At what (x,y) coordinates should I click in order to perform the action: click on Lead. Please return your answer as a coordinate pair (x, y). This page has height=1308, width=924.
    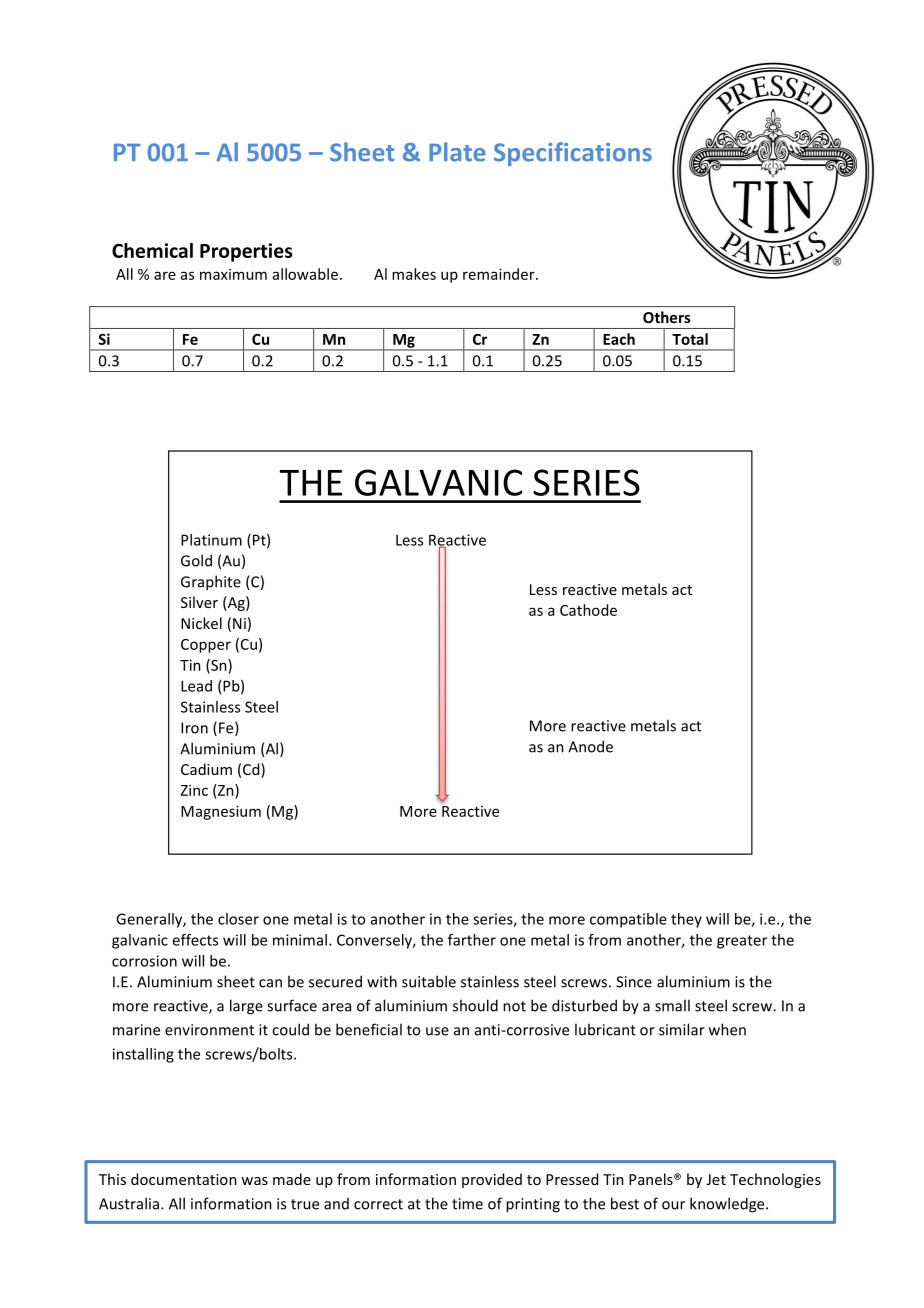
    Looking at the image, I should click on (196, 686).
